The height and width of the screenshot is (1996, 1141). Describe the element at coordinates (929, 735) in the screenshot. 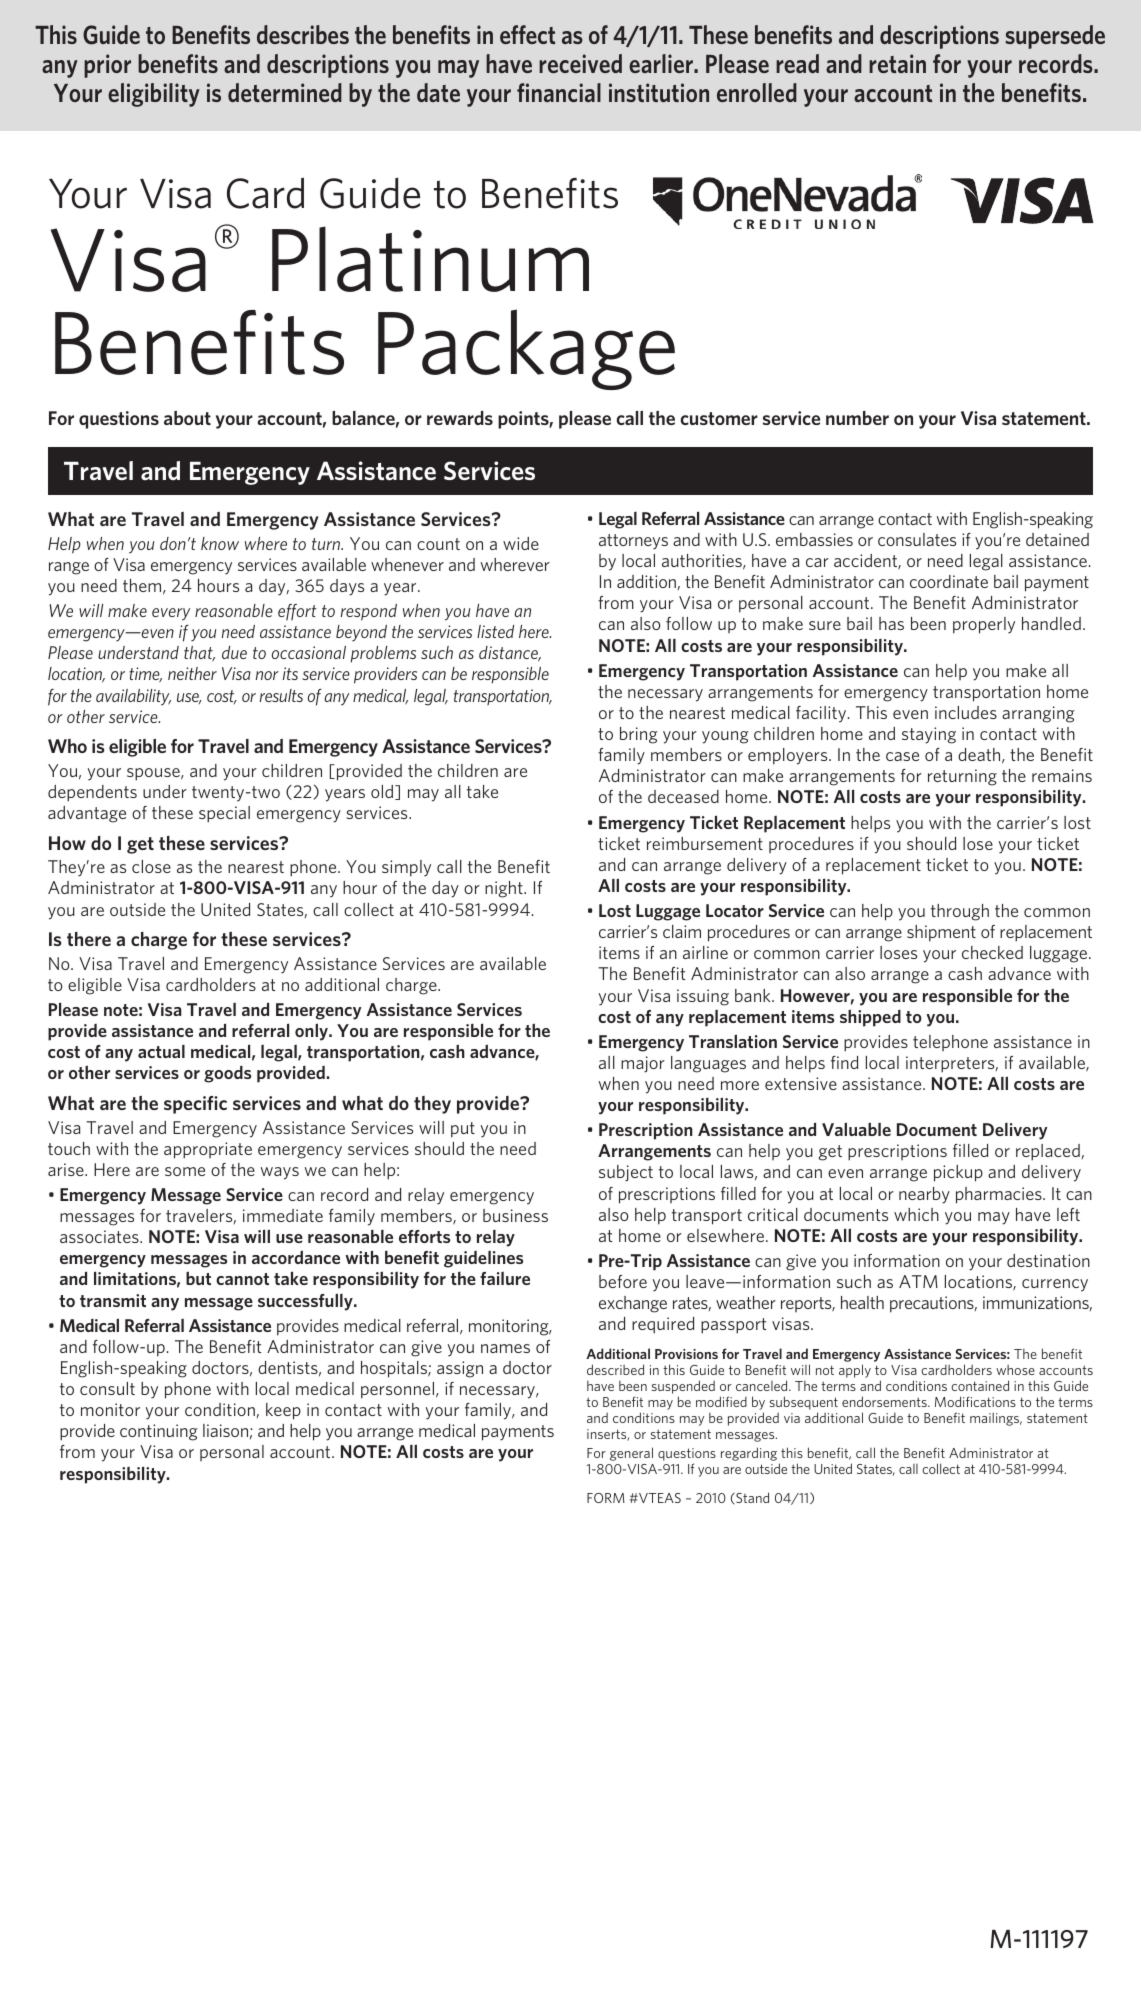

I see `staying` at that location.
